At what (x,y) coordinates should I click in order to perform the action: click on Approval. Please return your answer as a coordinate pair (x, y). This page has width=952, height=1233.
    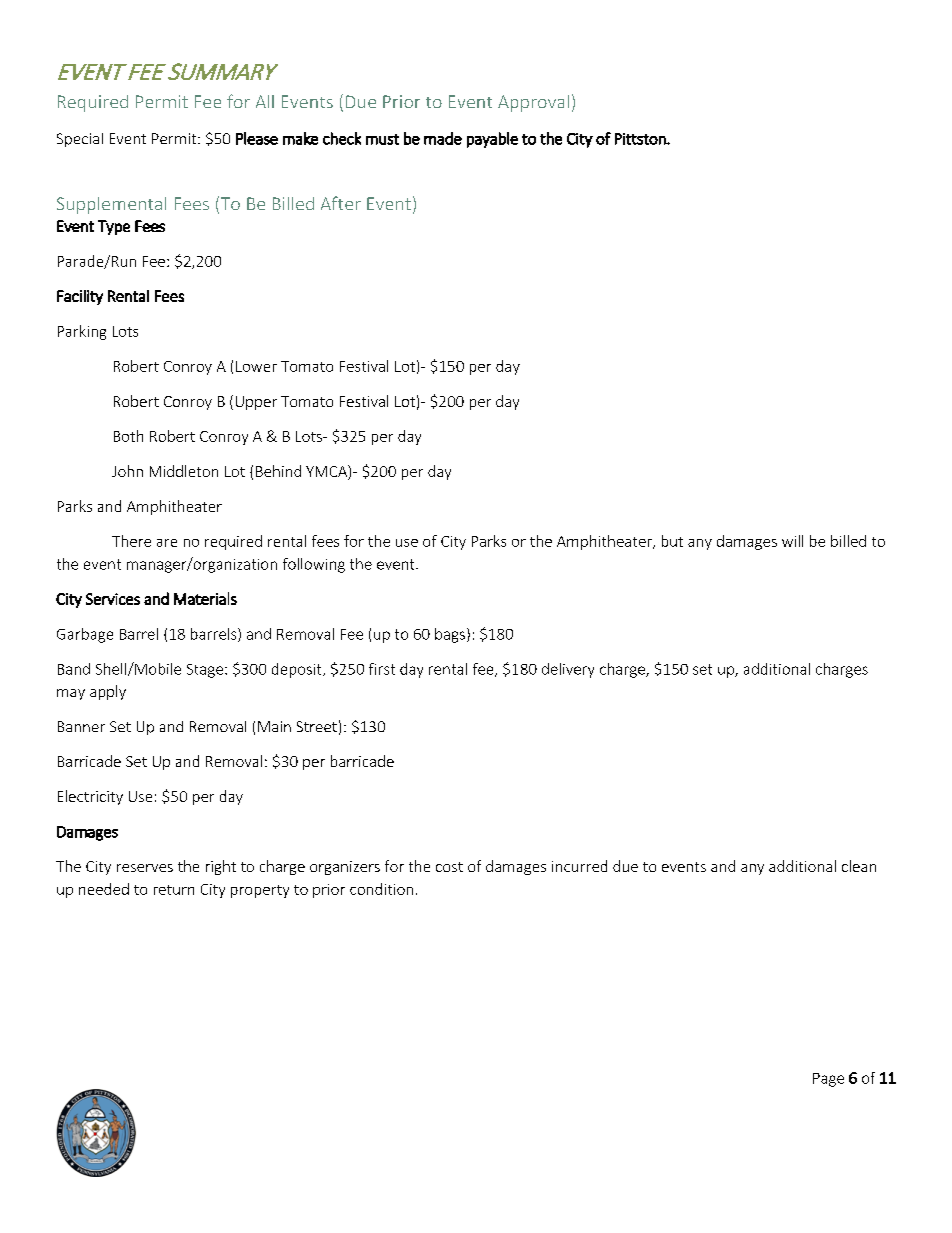
    Looking at the image, I should click on (533, 103).
